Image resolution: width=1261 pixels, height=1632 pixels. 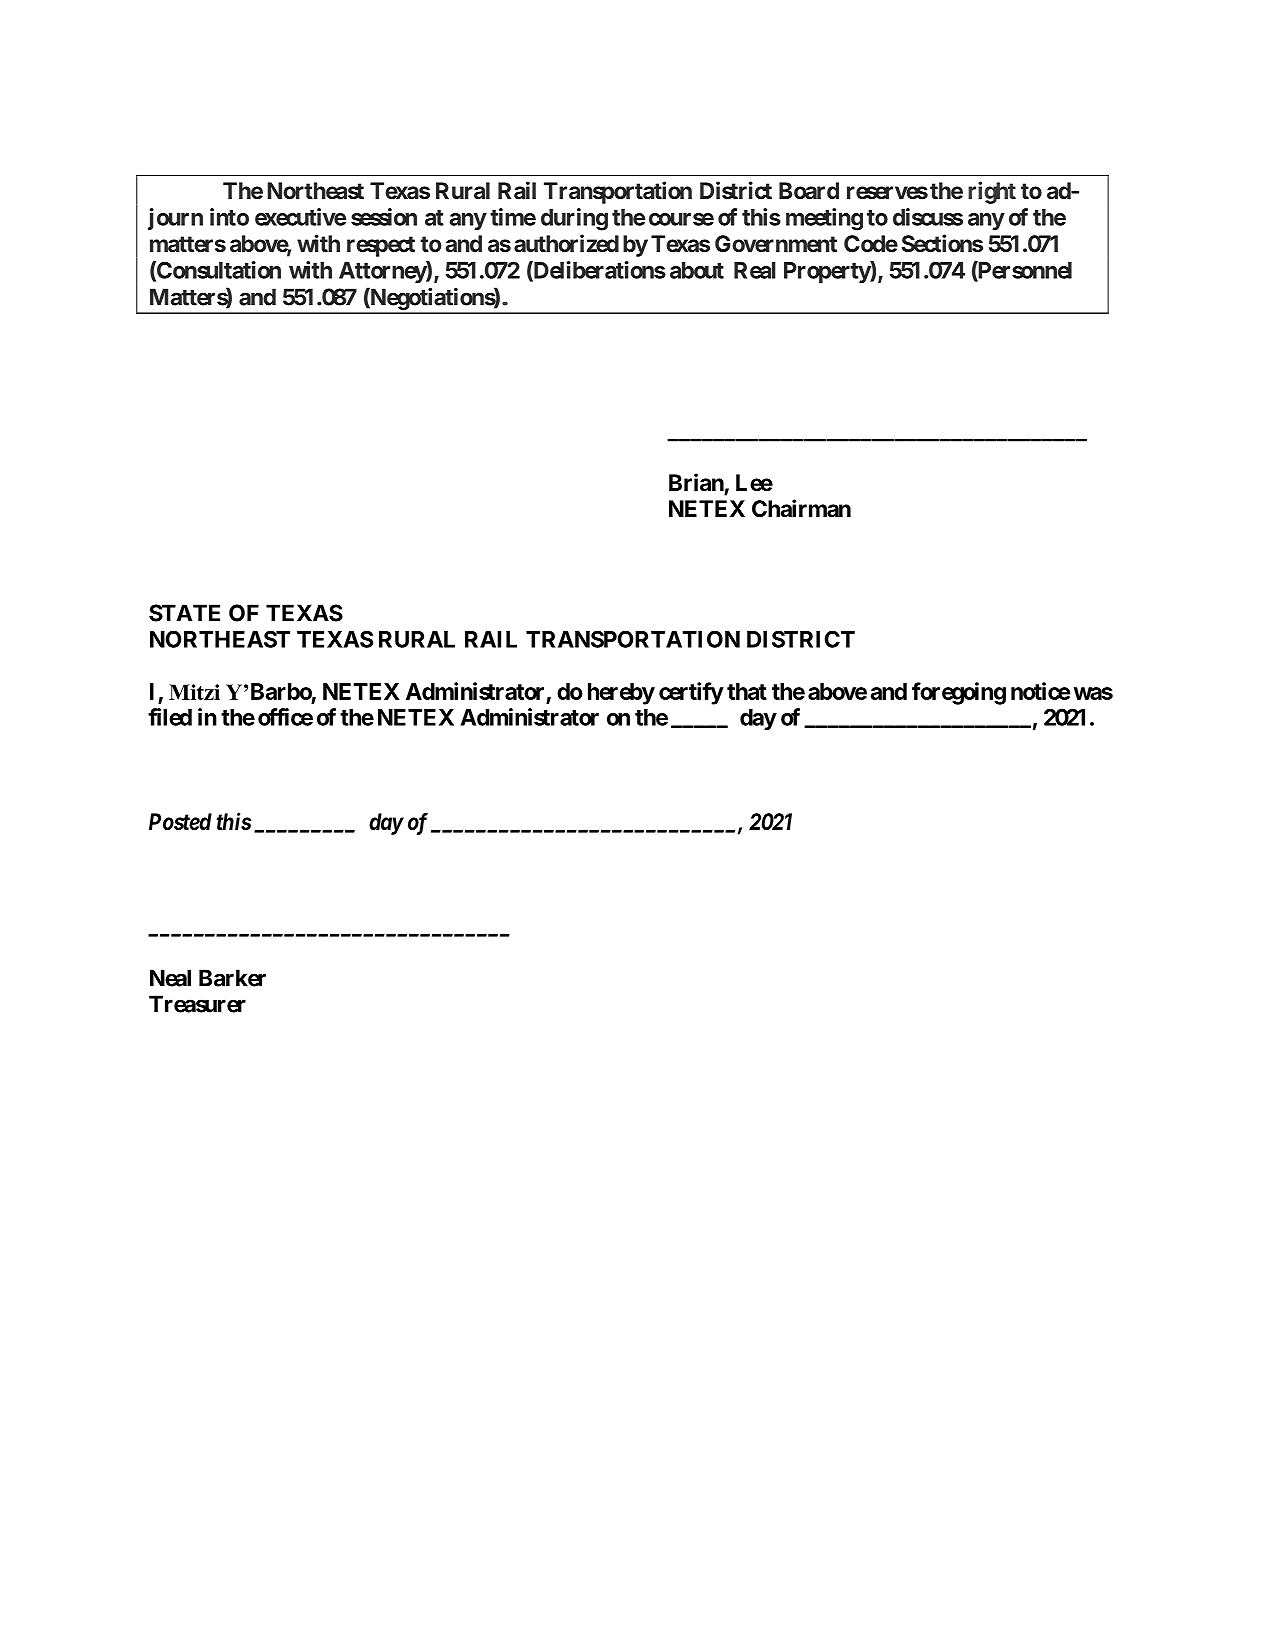 What do you see at coordinates (180, 822) in the screenshot?
I see `Posted` at bounding box center [180, 822].
